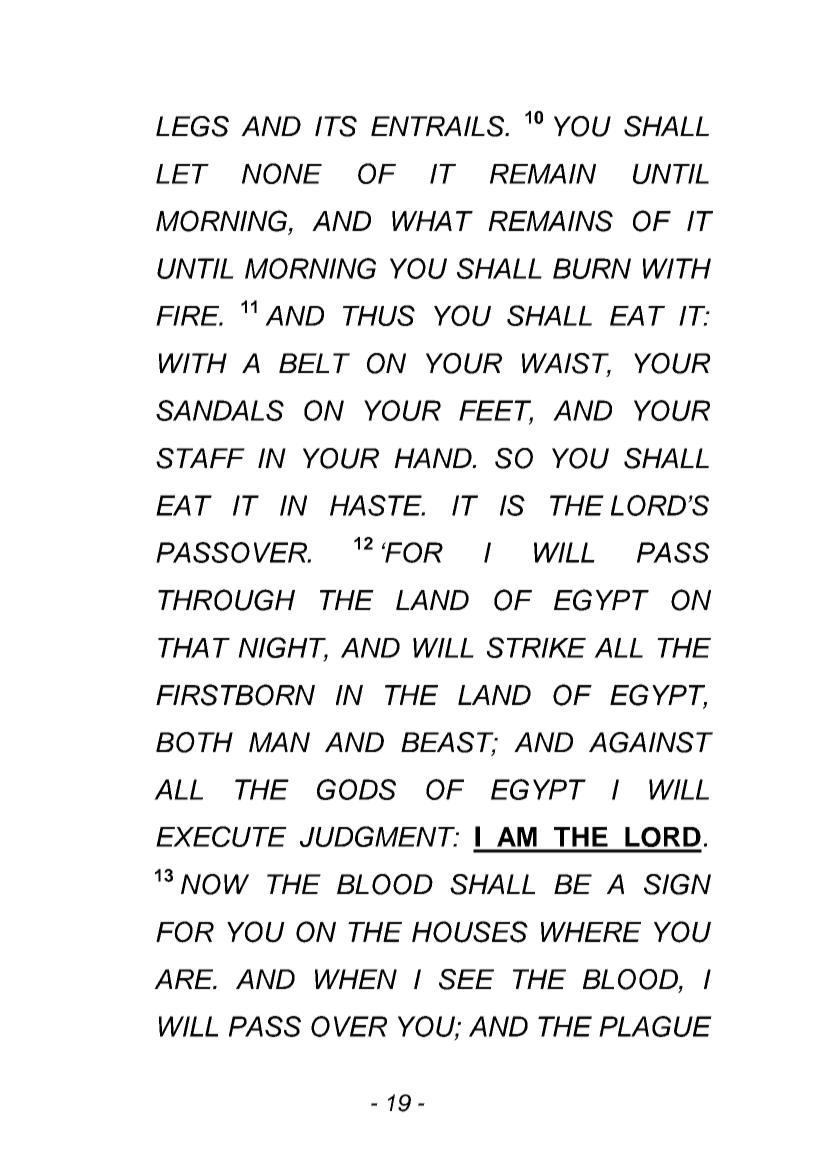 The image size is (823, 1168). What do you see at coordinates (566, 364) in the document?
I see `WAIST` at bounding box center [566, 364].
